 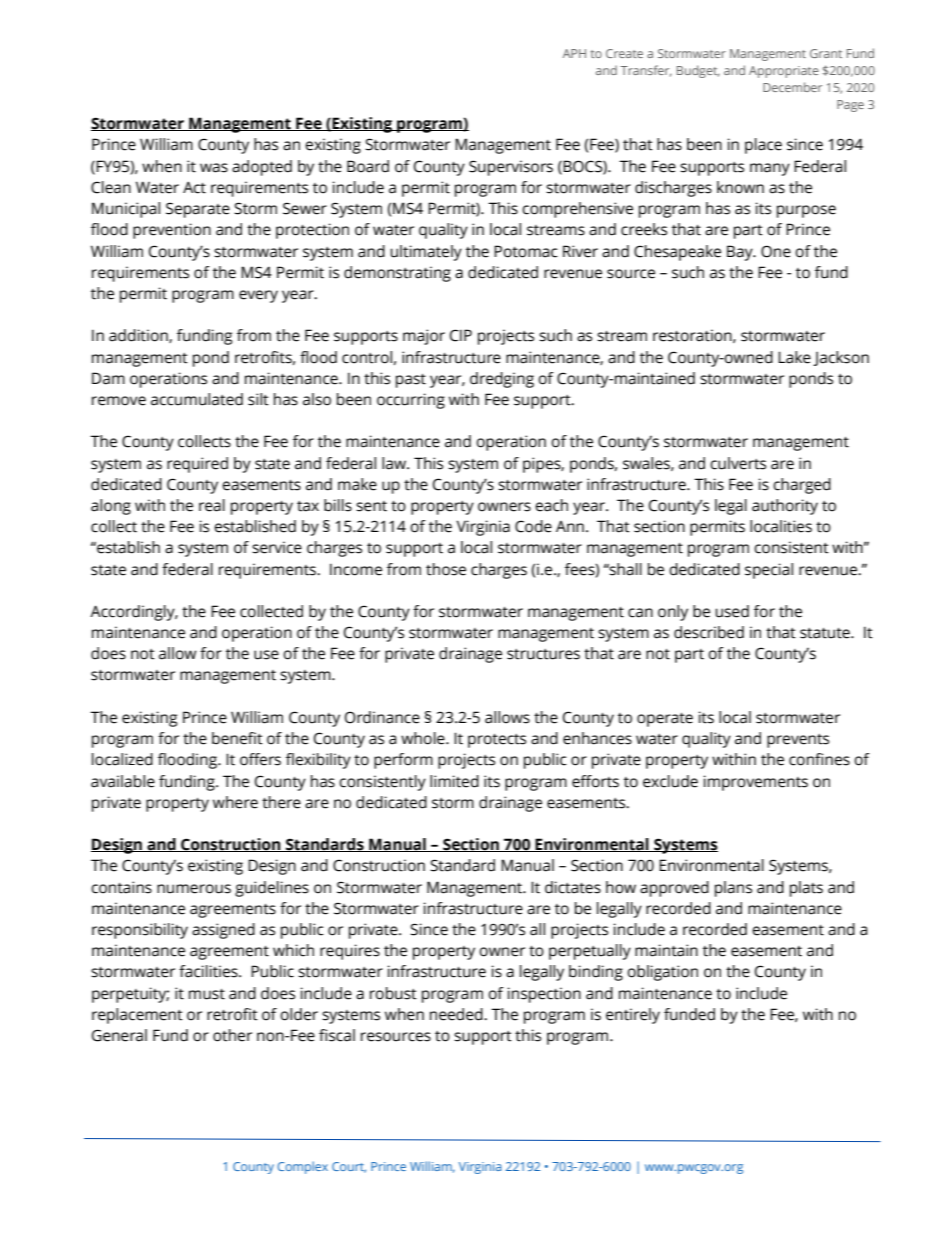 I want to click on was, so click(x=214, y=168).
